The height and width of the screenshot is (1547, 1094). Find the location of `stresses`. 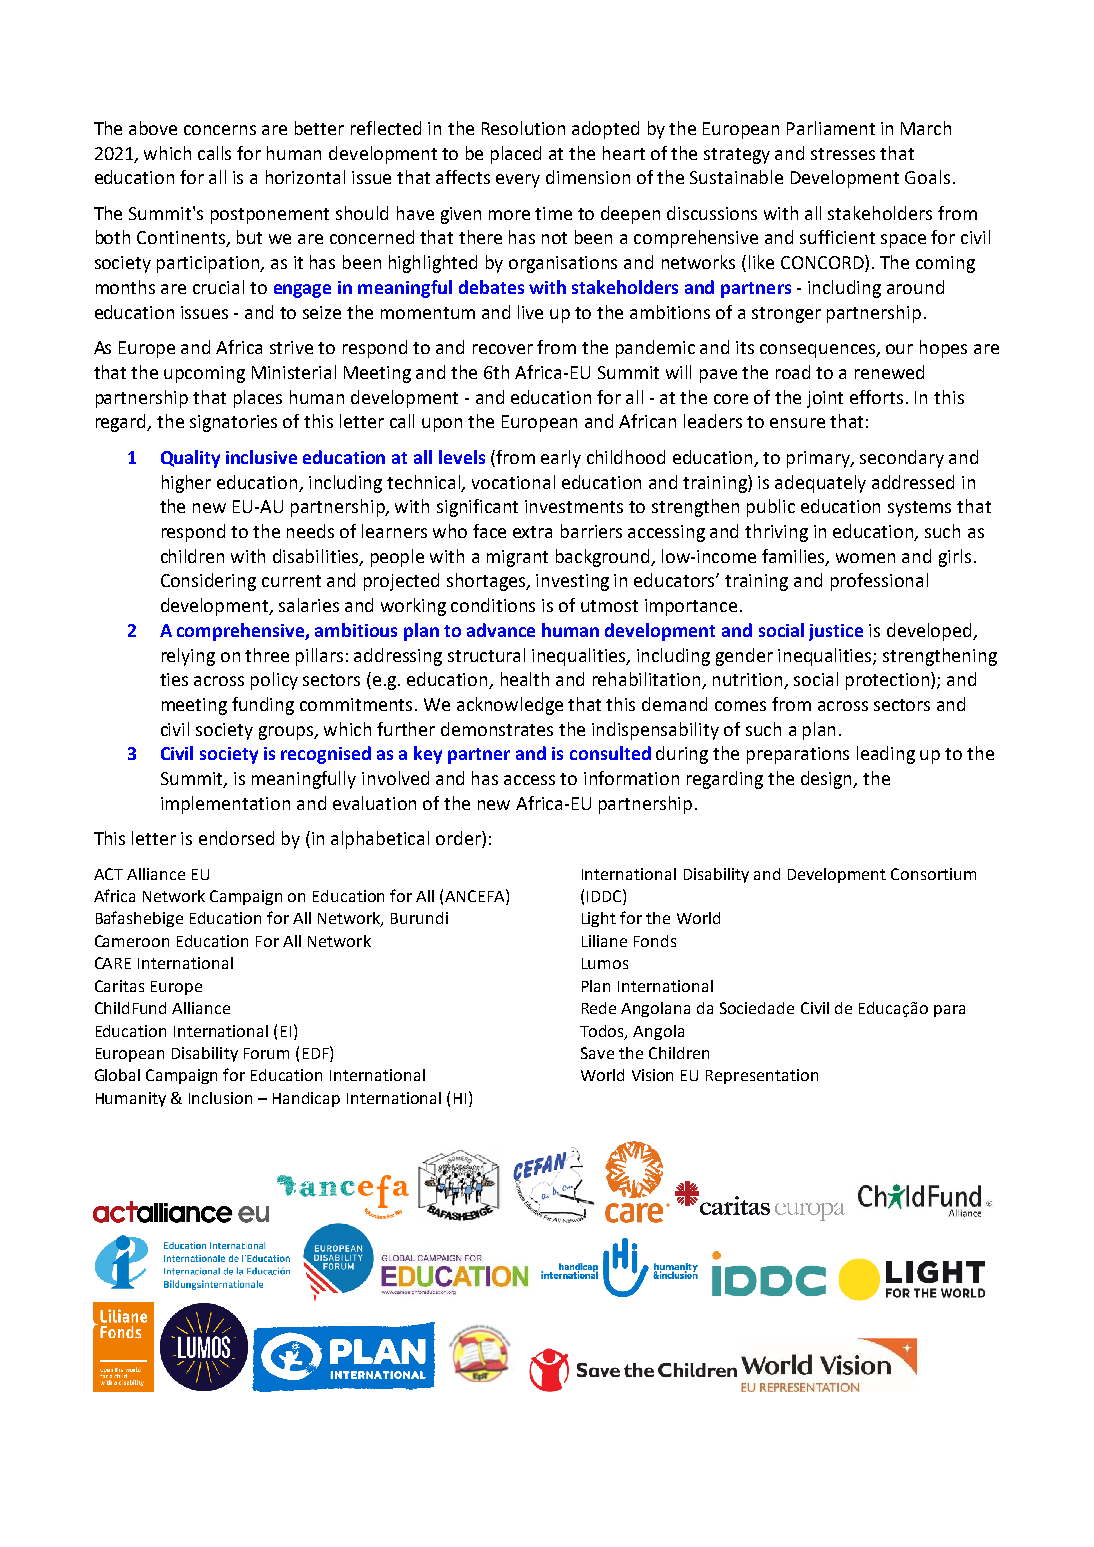

stresses is located at coordinates (843, 154).
